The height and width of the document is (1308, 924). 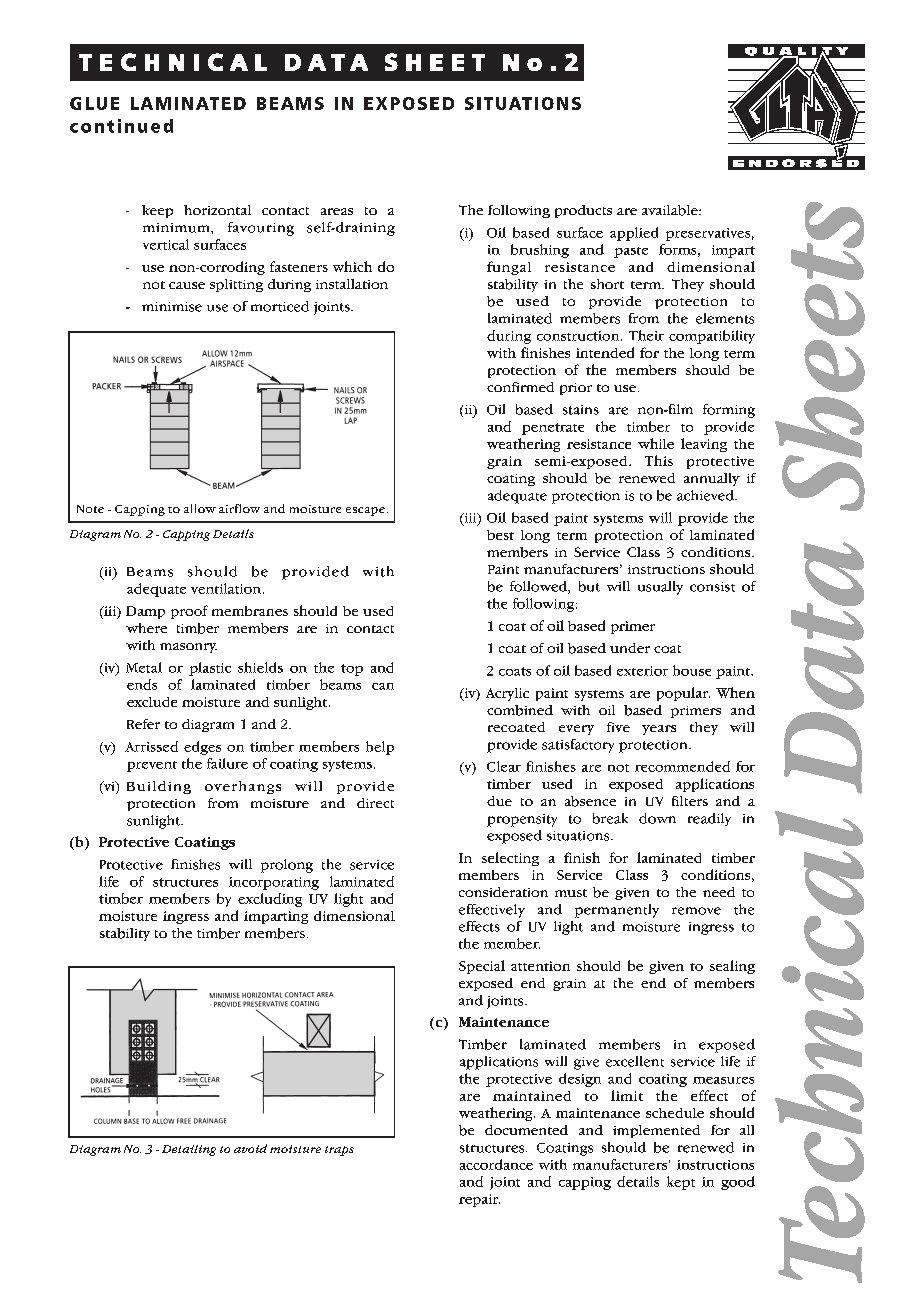 What do you see at coordinates (659, 460) in the document?
I see `This` at bounding box center [659, 460].
